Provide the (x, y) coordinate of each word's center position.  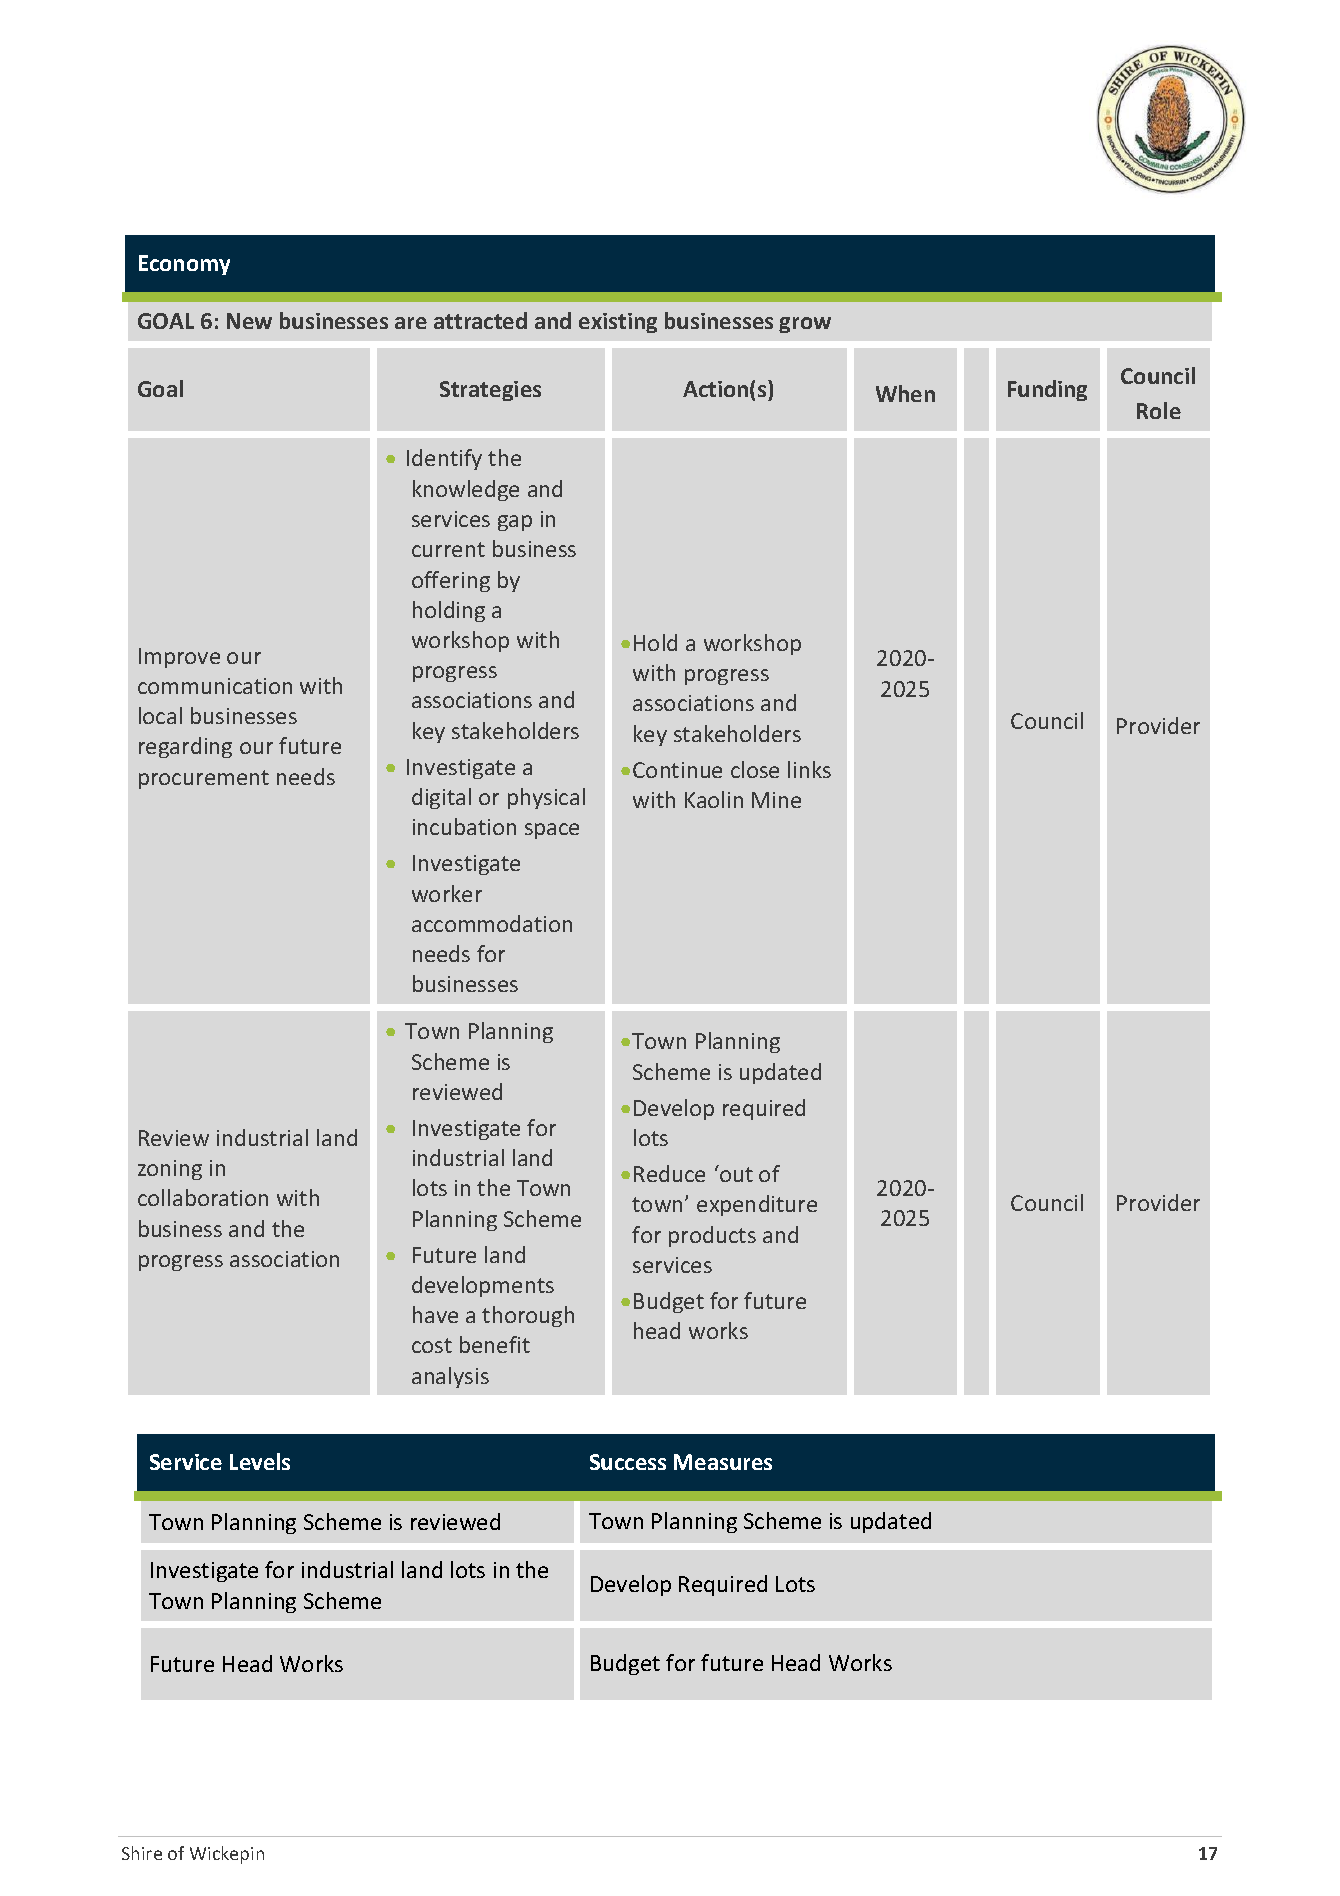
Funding (1047, 390)
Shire (142, 1853)
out (735, 1173)
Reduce (669, 1173)
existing (618, 323)
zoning (170, 1170)
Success (628, 1462)
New (249, 321)
